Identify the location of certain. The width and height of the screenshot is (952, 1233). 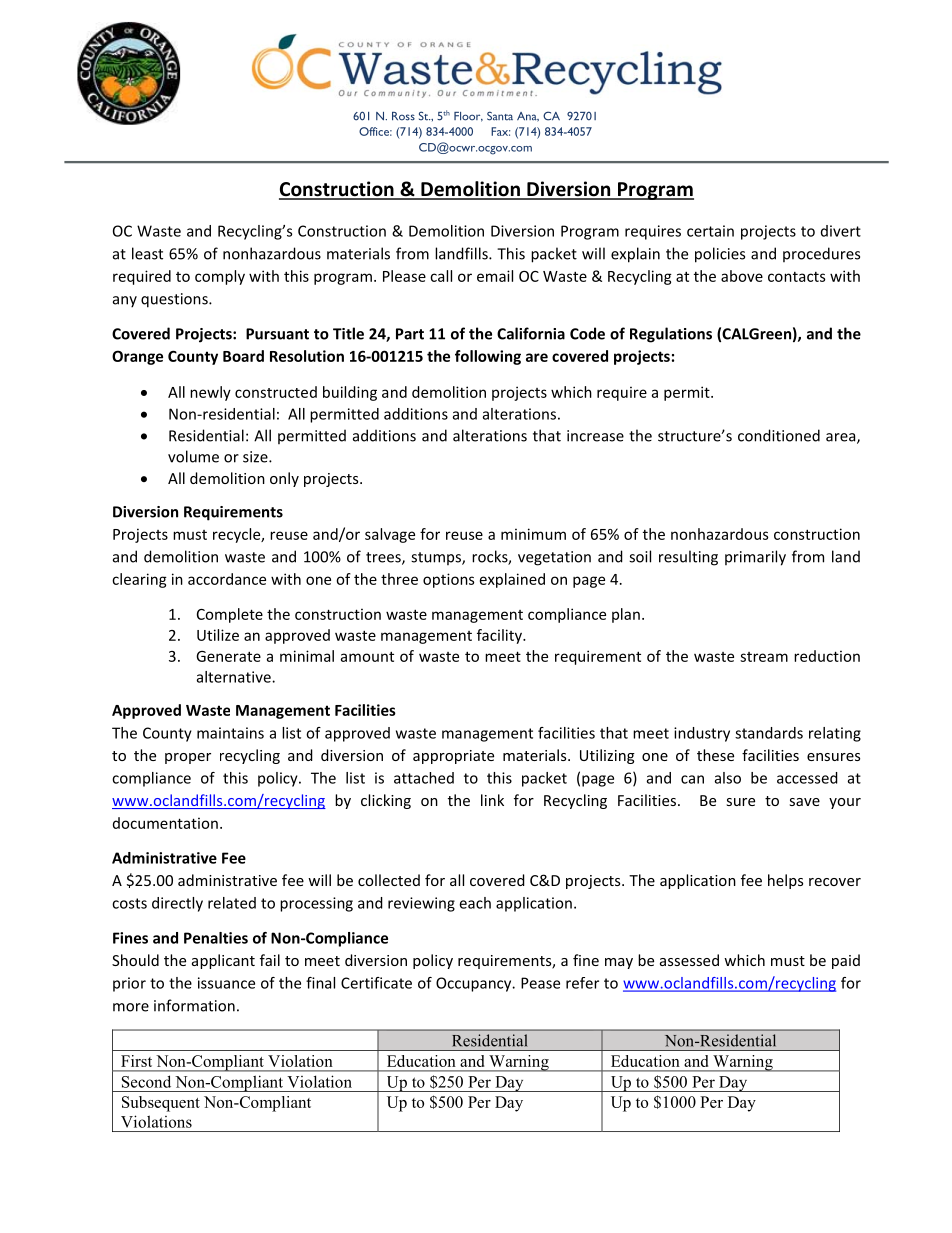
(710, 231).
